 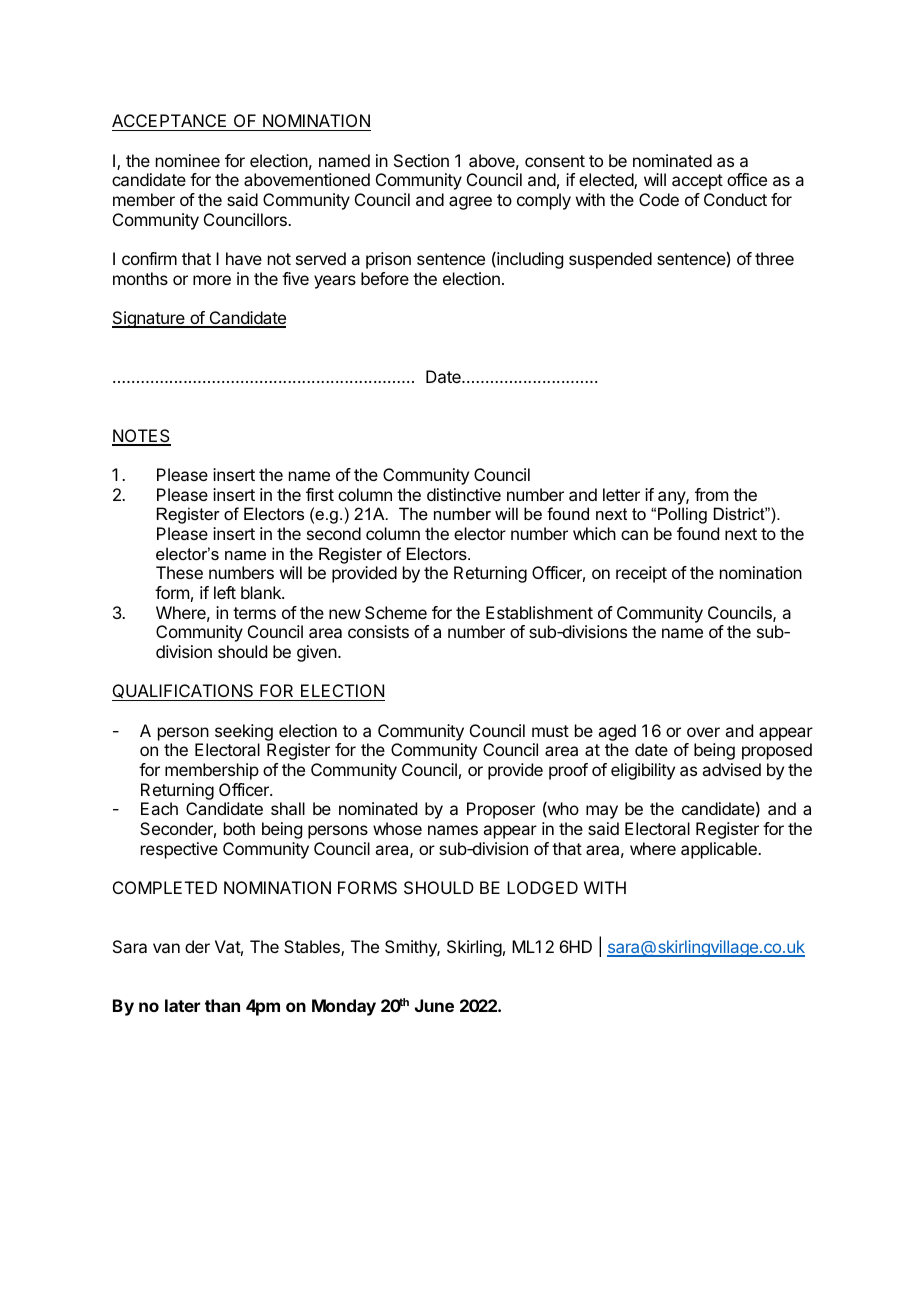 What do you see at coordinates (641, 574) in the screenshot?
I see `receipt` at bounding box center [641, 574].
